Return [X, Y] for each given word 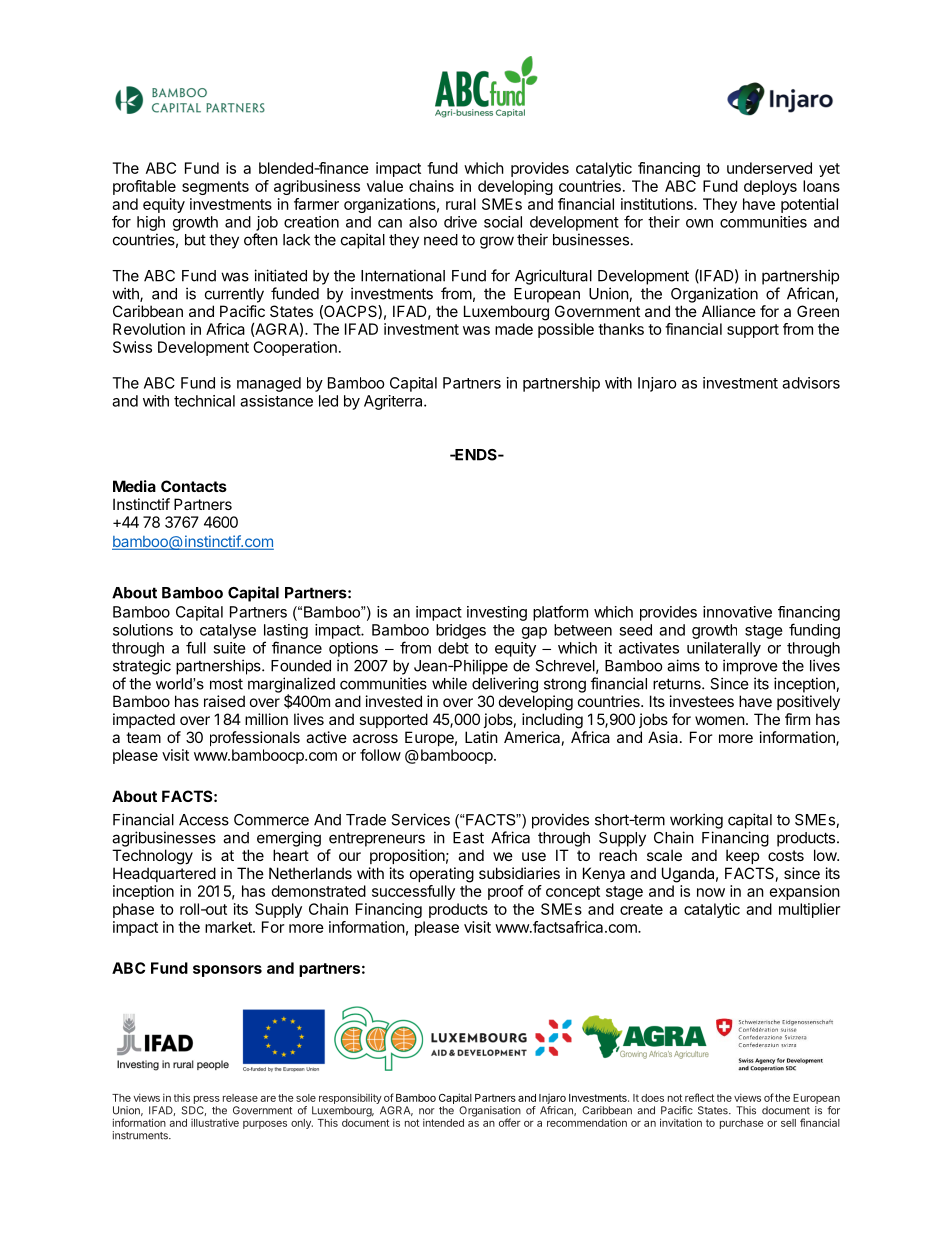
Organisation [490, 1112]
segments [215, 188]
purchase [742, 1124]
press [207, 1100]
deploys [770, 187]
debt [453, 648]
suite [229, 648]
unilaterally [724, 649]
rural [461, 204]
